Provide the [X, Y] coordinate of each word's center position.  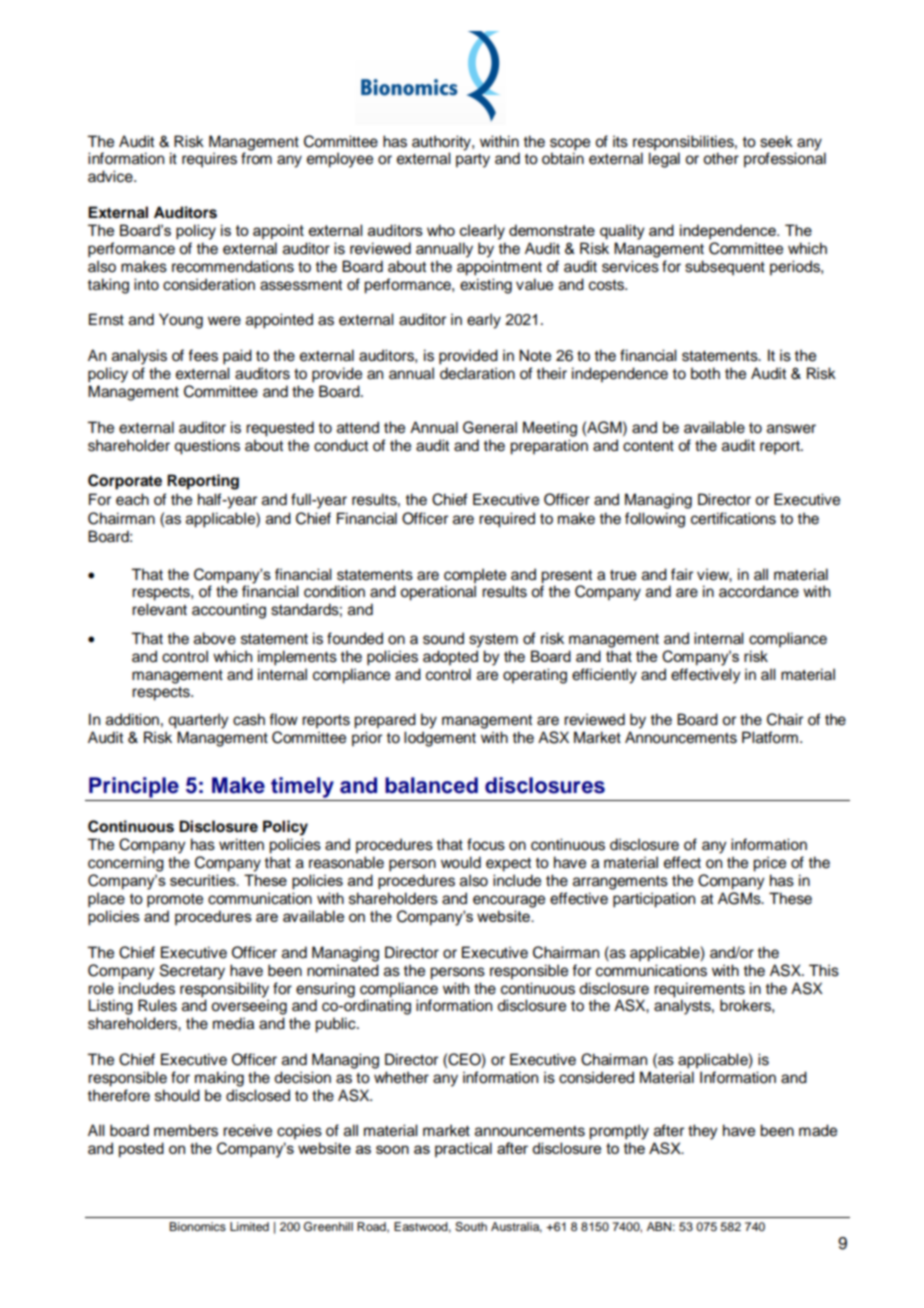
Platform [770, 737]
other [721, 158]
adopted [450, 658]
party [473, 161]
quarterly [198, 721]
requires [209, 160]
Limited [249, 1226]
